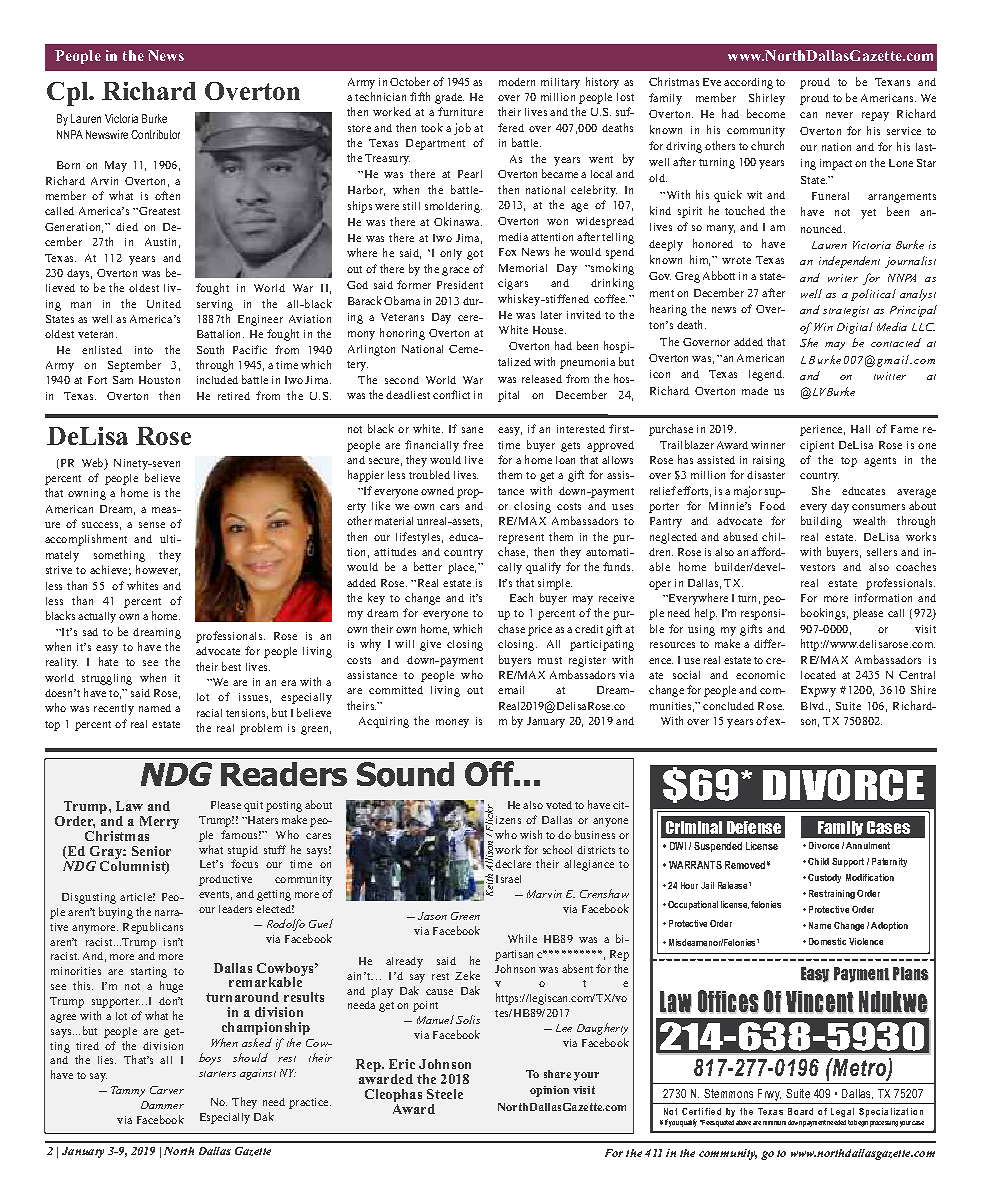  Describe the element at coordinates (155, 134) in the page. I see `Contributor` at that location.
